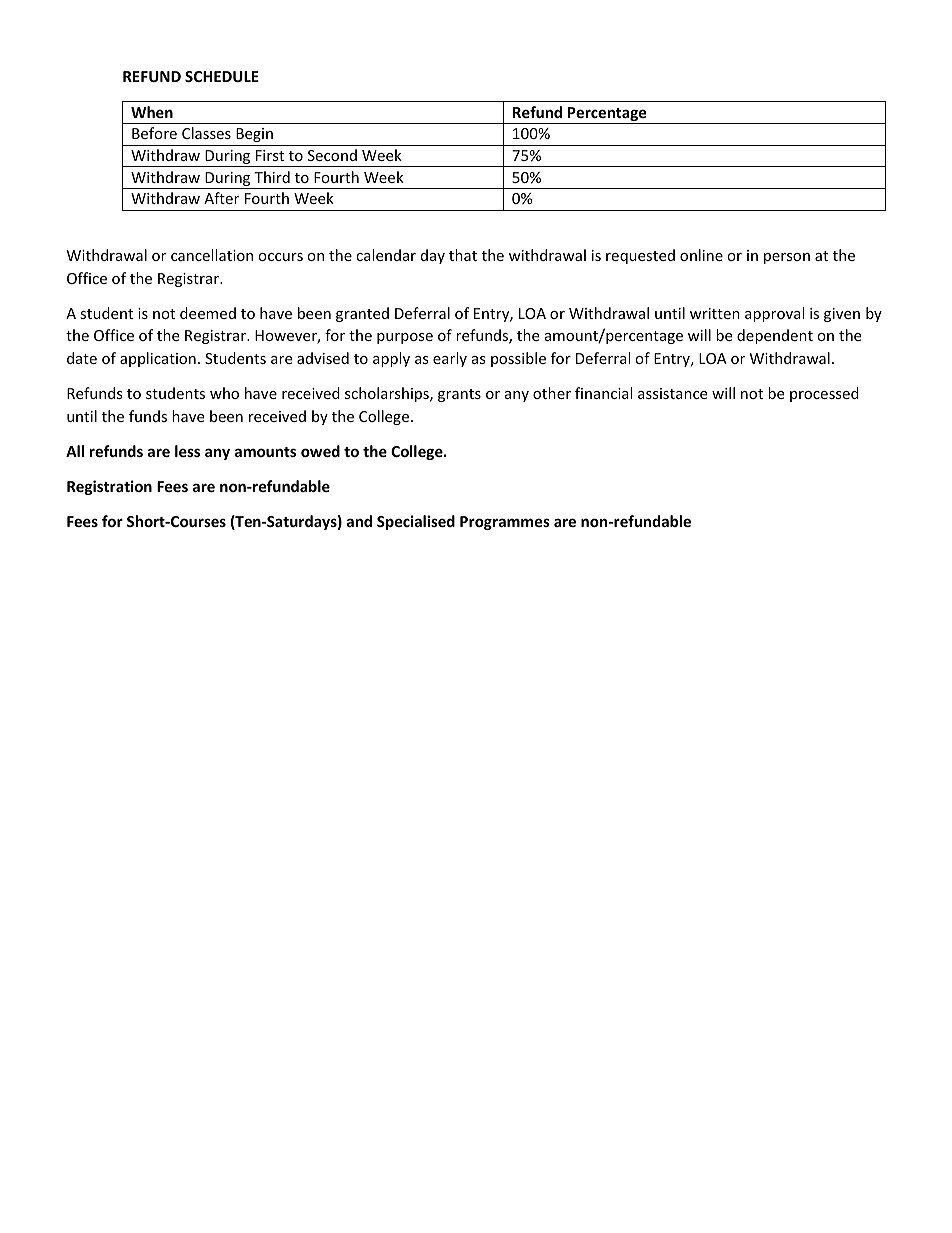 This screenshot has width=952, height=1233. I want to click on Specialised, so click(416, 522).
